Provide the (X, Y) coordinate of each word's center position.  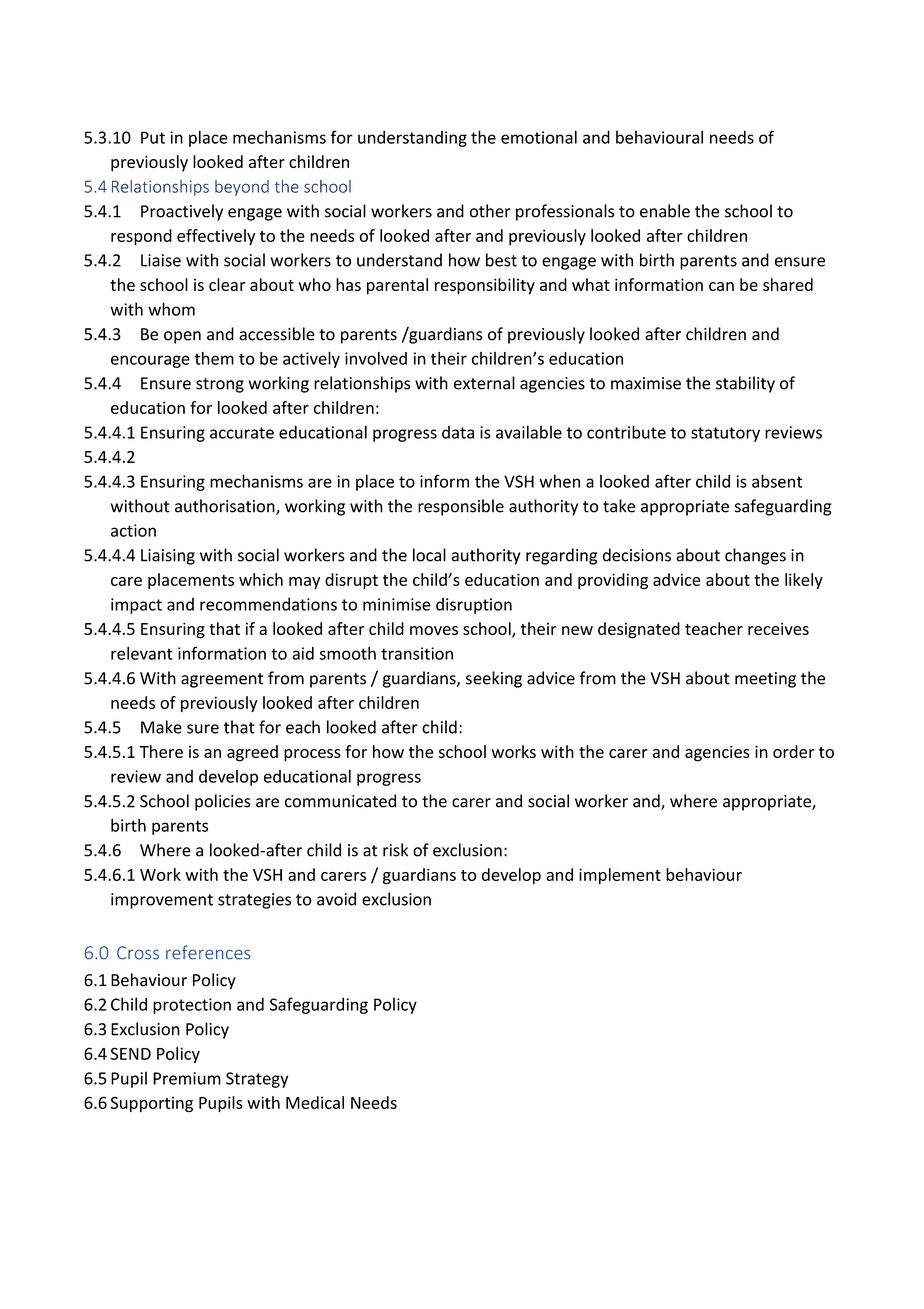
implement (620, 876)
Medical (315, 1102)
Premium (187, 1078)
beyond (242, 188)
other (490, 211)
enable (665, 211)
